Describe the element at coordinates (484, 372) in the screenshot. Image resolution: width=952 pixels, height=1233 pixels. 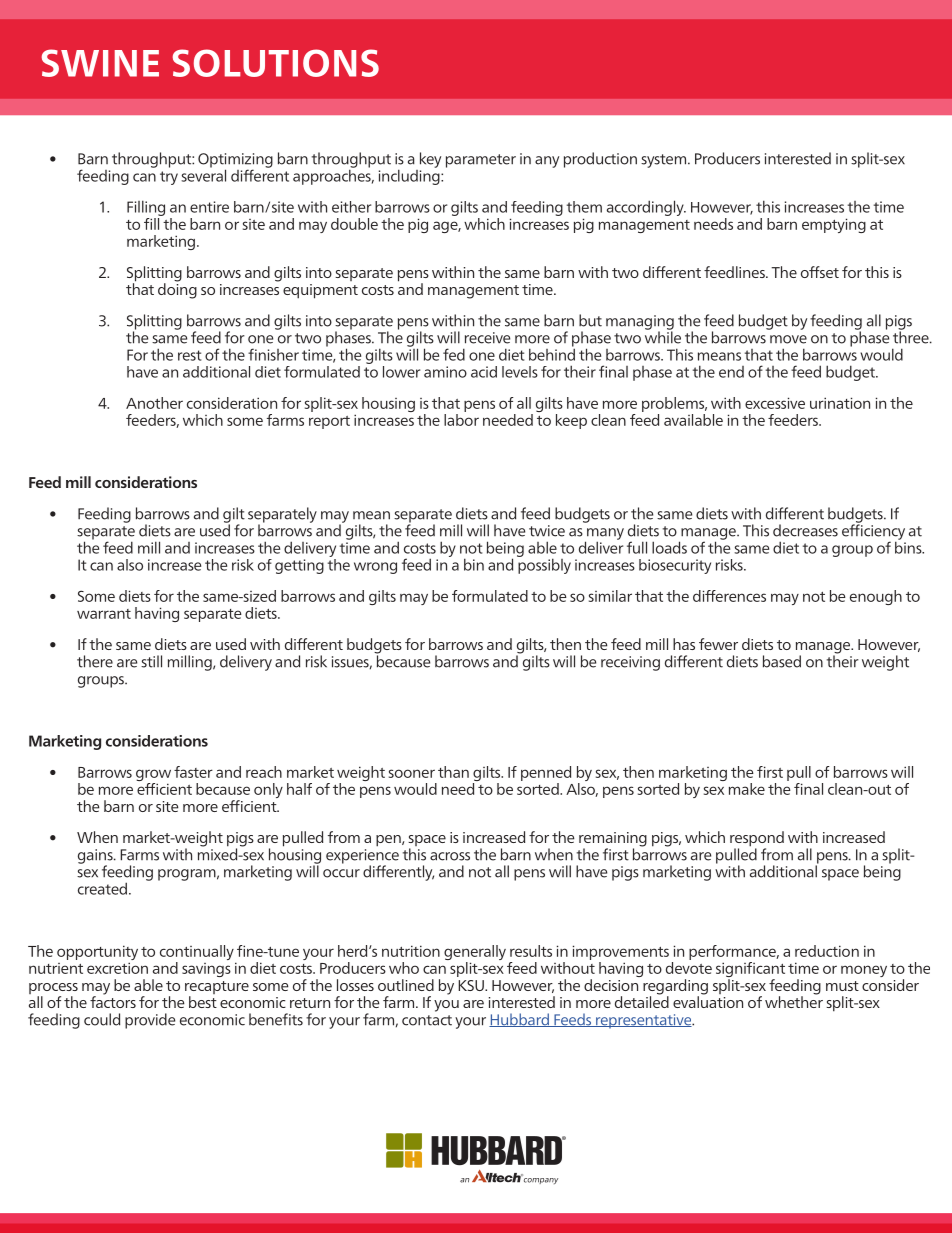
I see `acid` at that location.
